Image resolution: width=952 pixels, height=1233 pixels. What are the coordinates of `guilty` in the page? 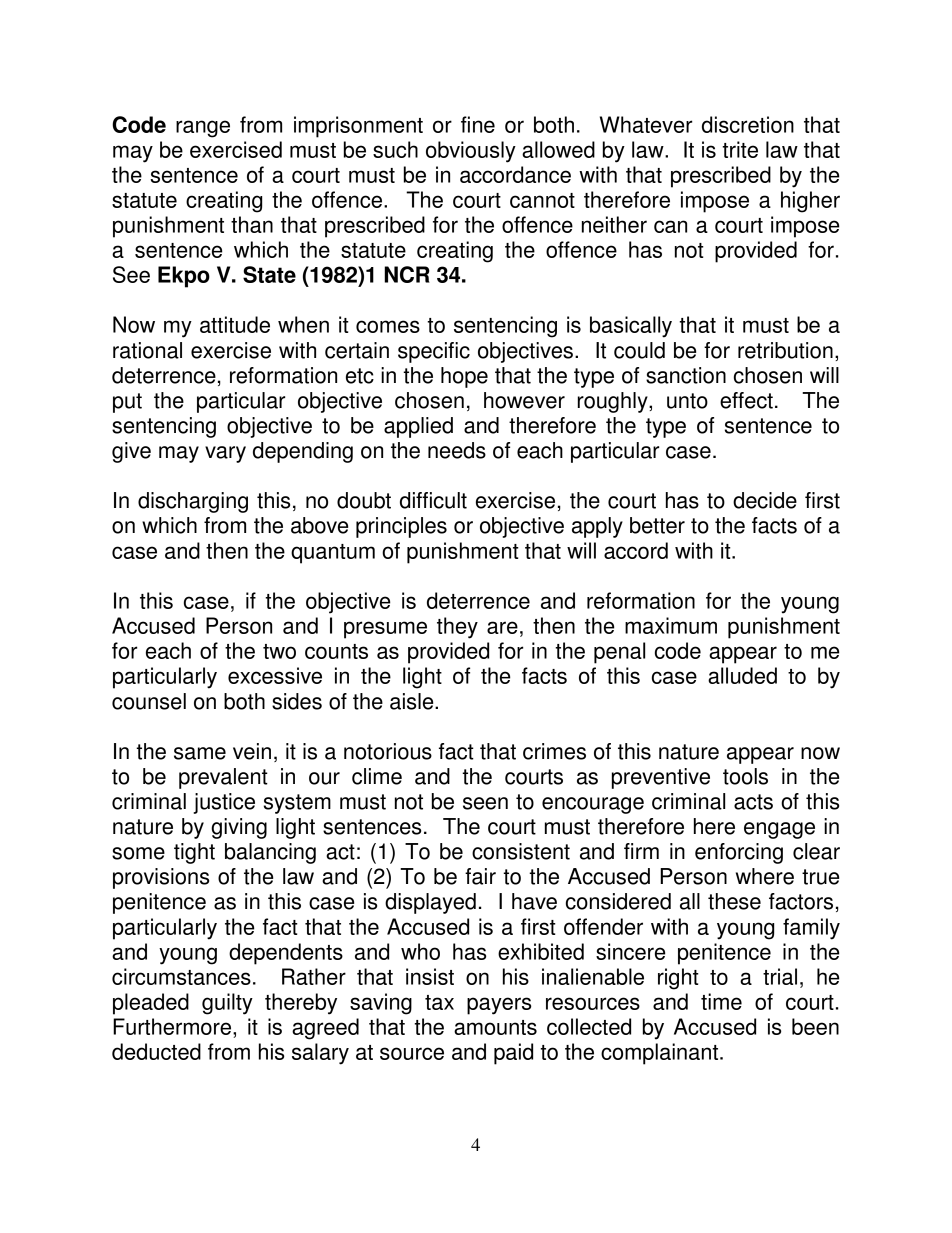 It's located at (227, 1004).
